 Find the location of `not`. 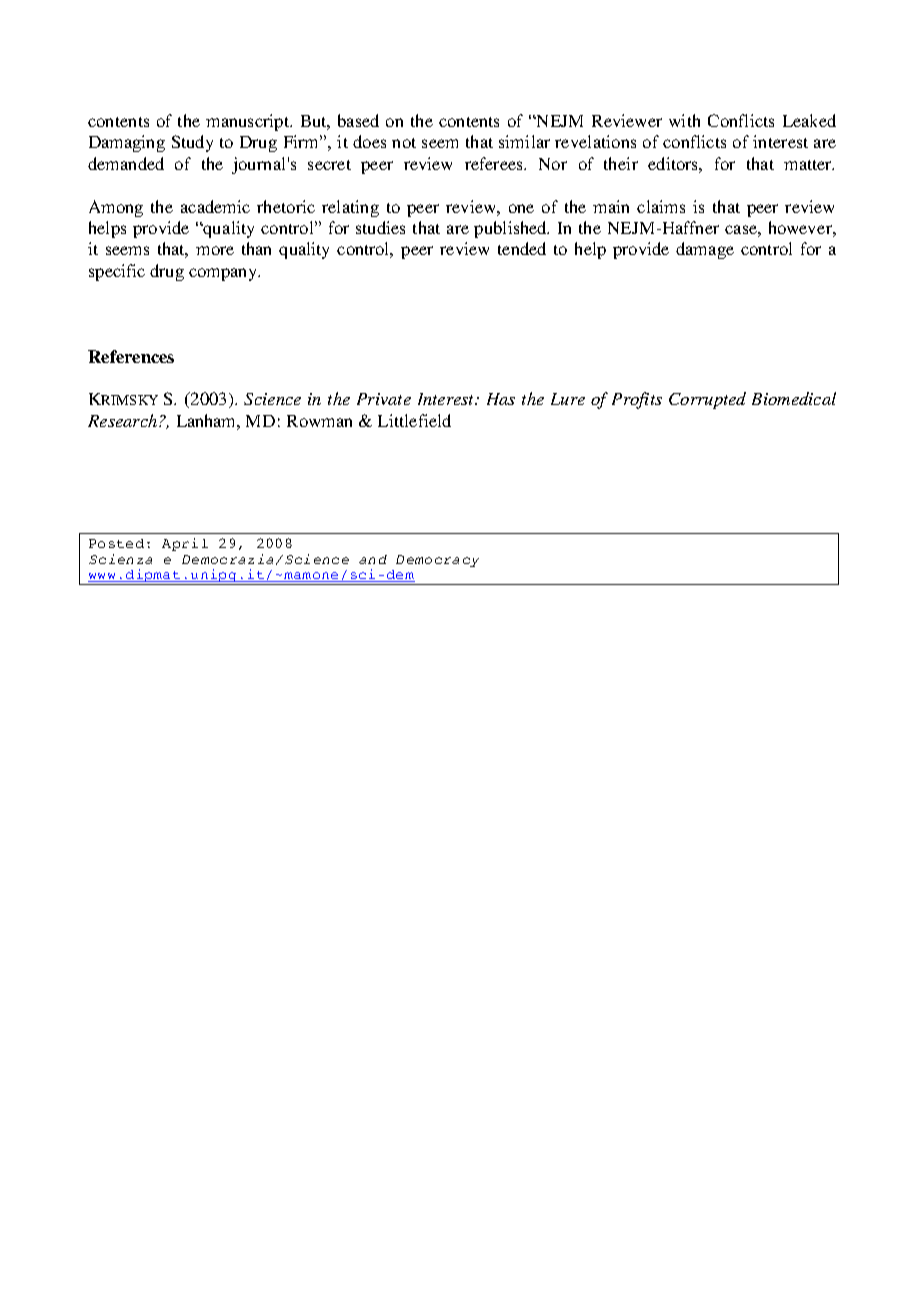

not is located at coordinates (404, 143).
